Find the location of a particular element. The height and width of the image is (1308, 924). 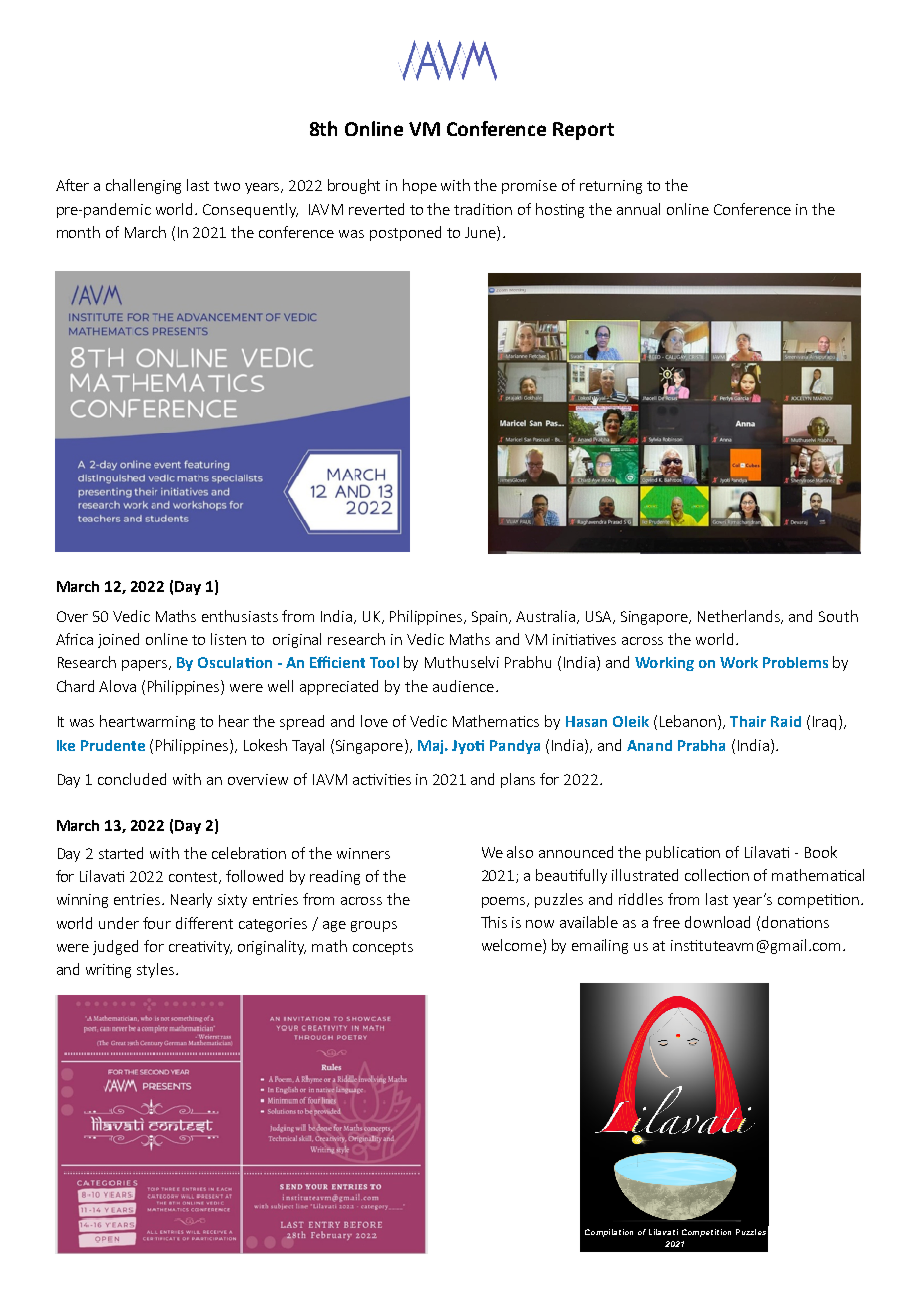

Spain is located at coordinates (491, 618).
